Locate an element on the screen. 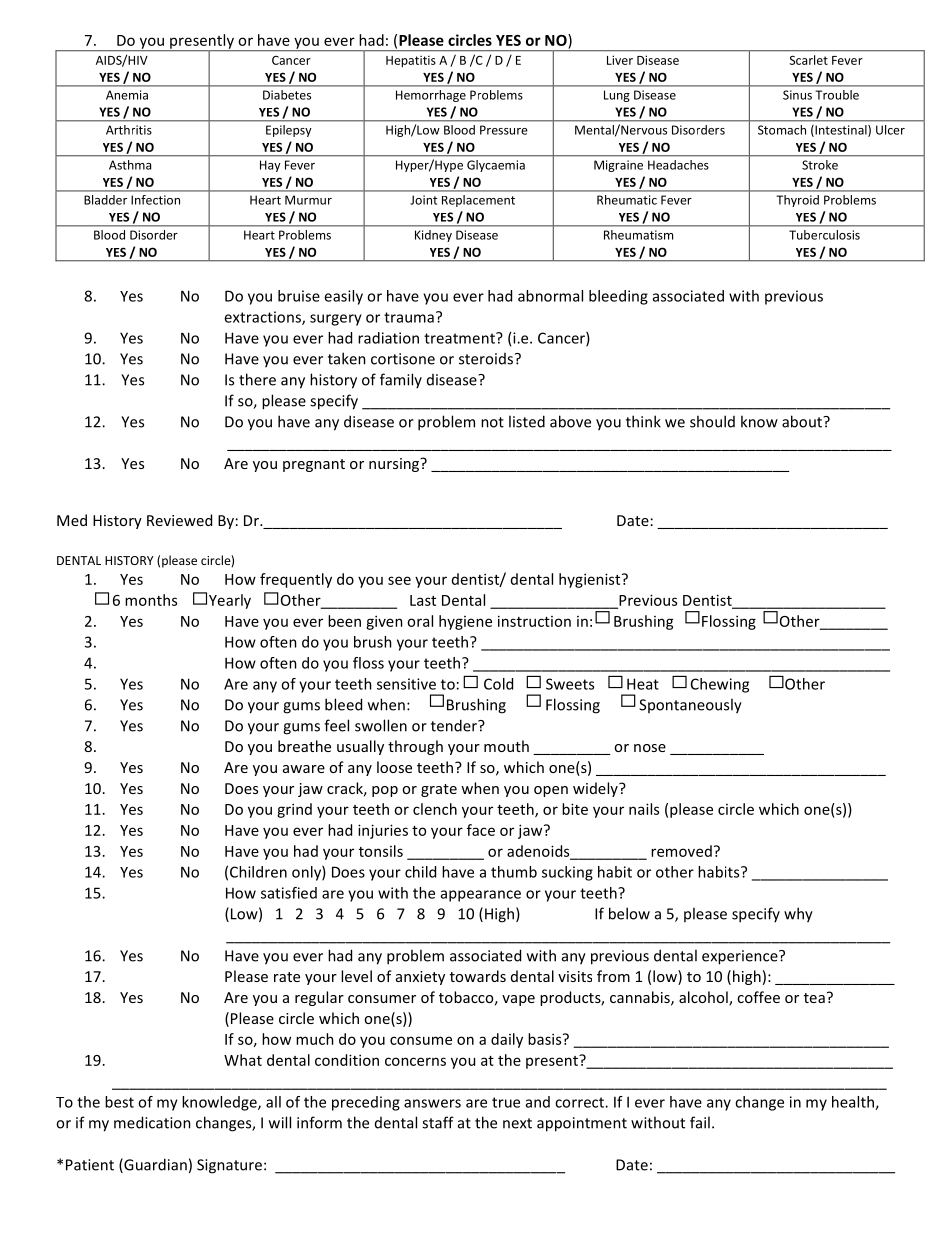 Image resolution: width=952 pixels, height=1233 pixels. Pressure is located at coordinates (504, 130).
